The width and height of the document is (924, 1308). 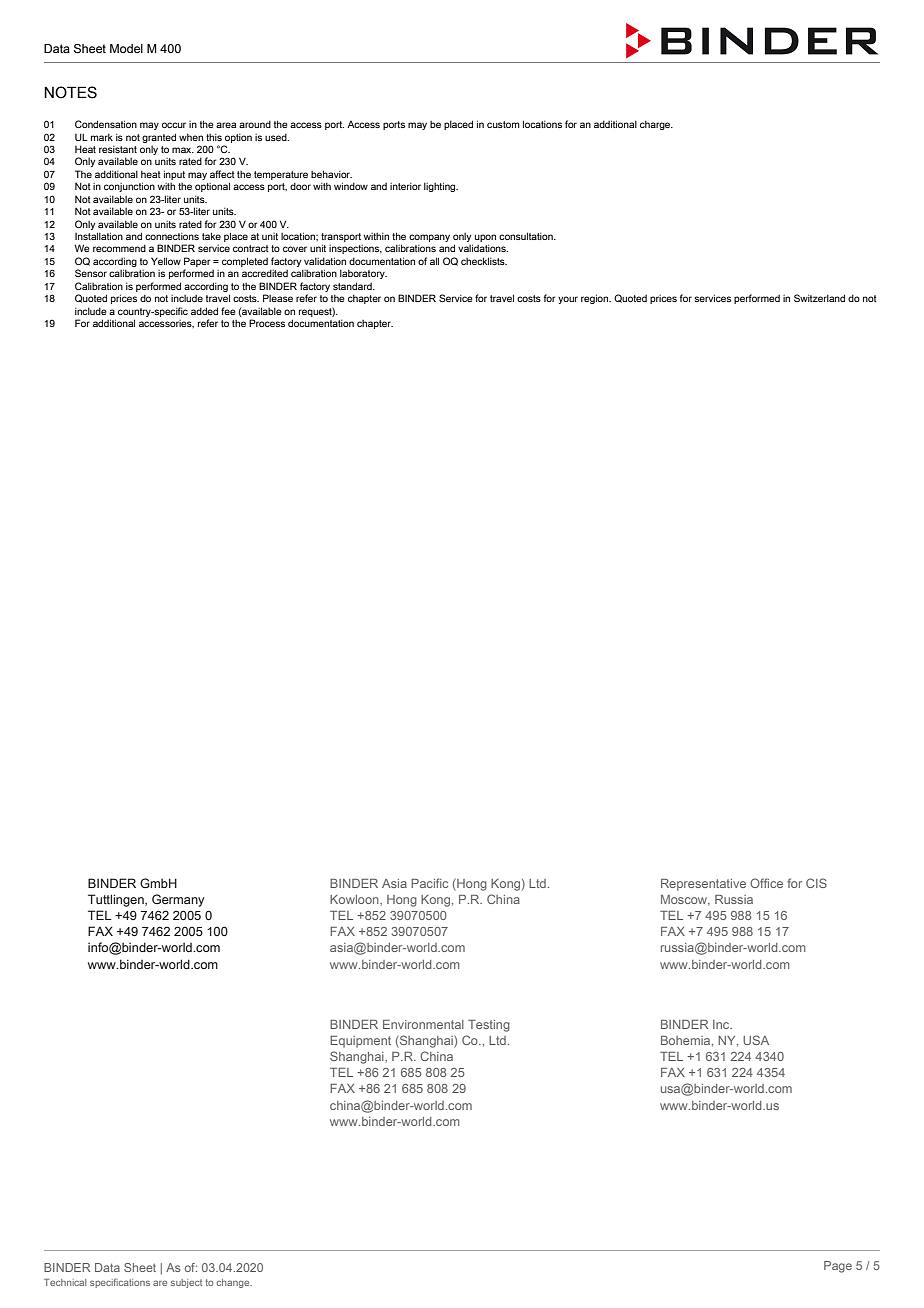 I want to click on checklists, so click(x=484, y=261).
